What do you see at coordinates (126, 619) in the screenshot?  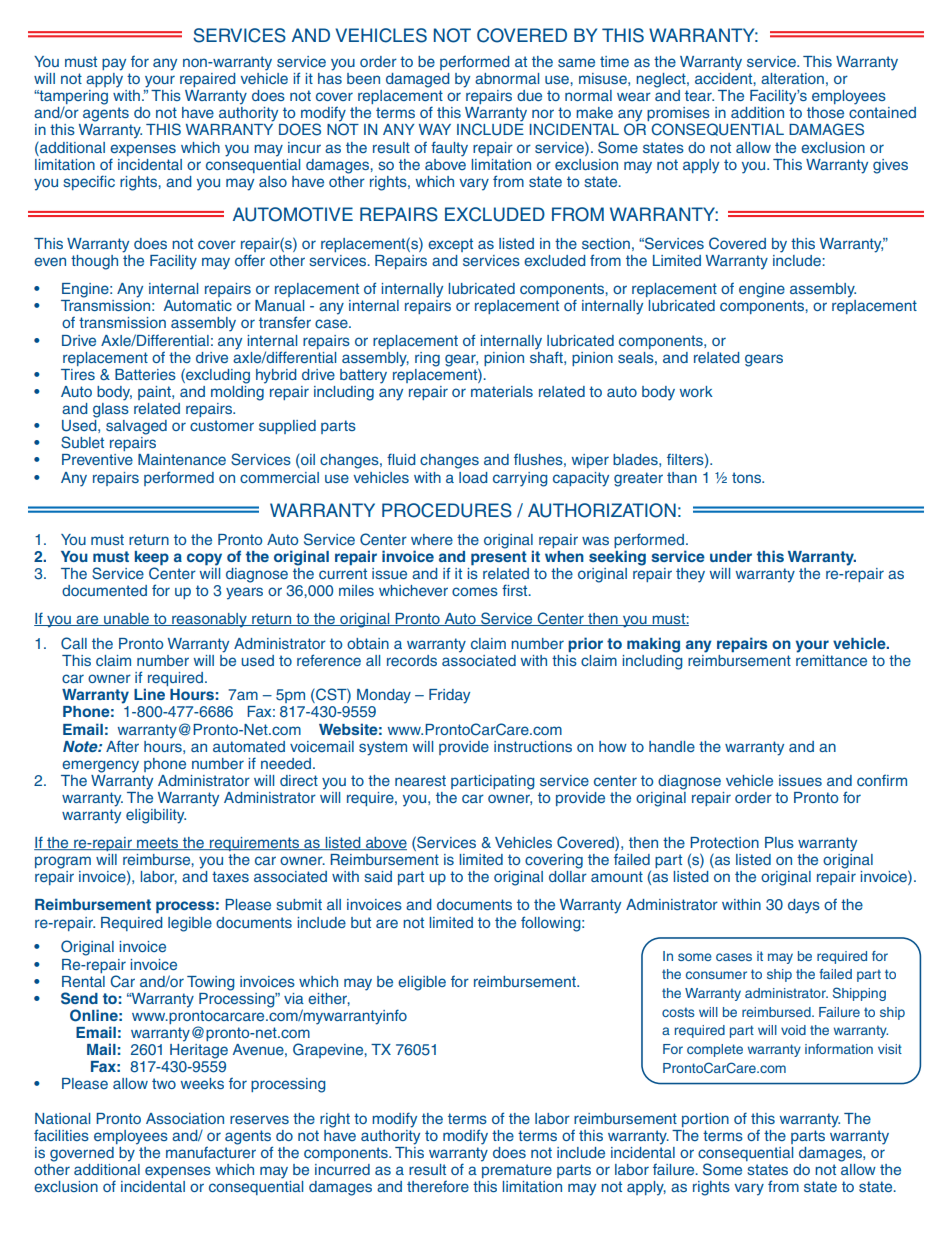 I see `unable` at bounding box center [126, 619].
